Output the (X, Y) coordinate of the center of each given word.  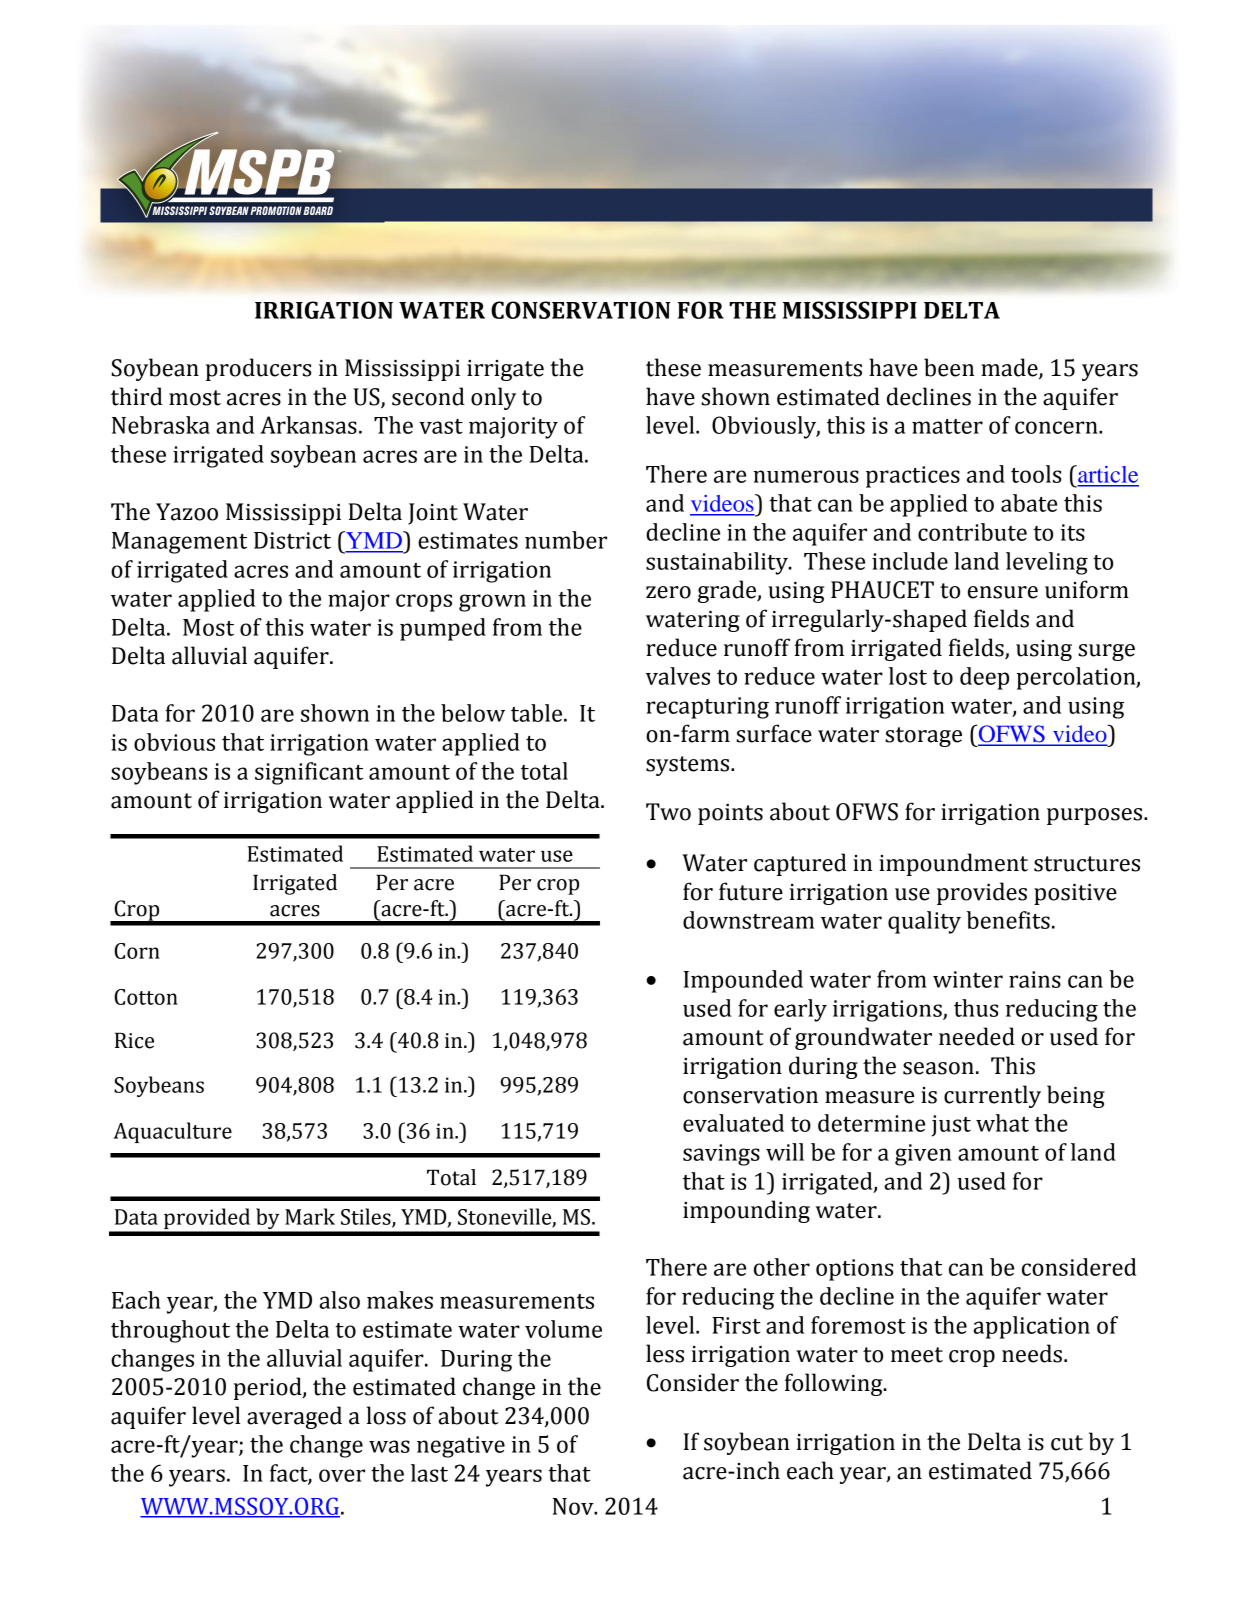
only (493, 398)
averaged (294, 1417)
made (1010, 368)
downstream (748, 920)
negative (461, 1447)
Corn (137, 951)
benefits (1008, 920)
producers (258, 369)
